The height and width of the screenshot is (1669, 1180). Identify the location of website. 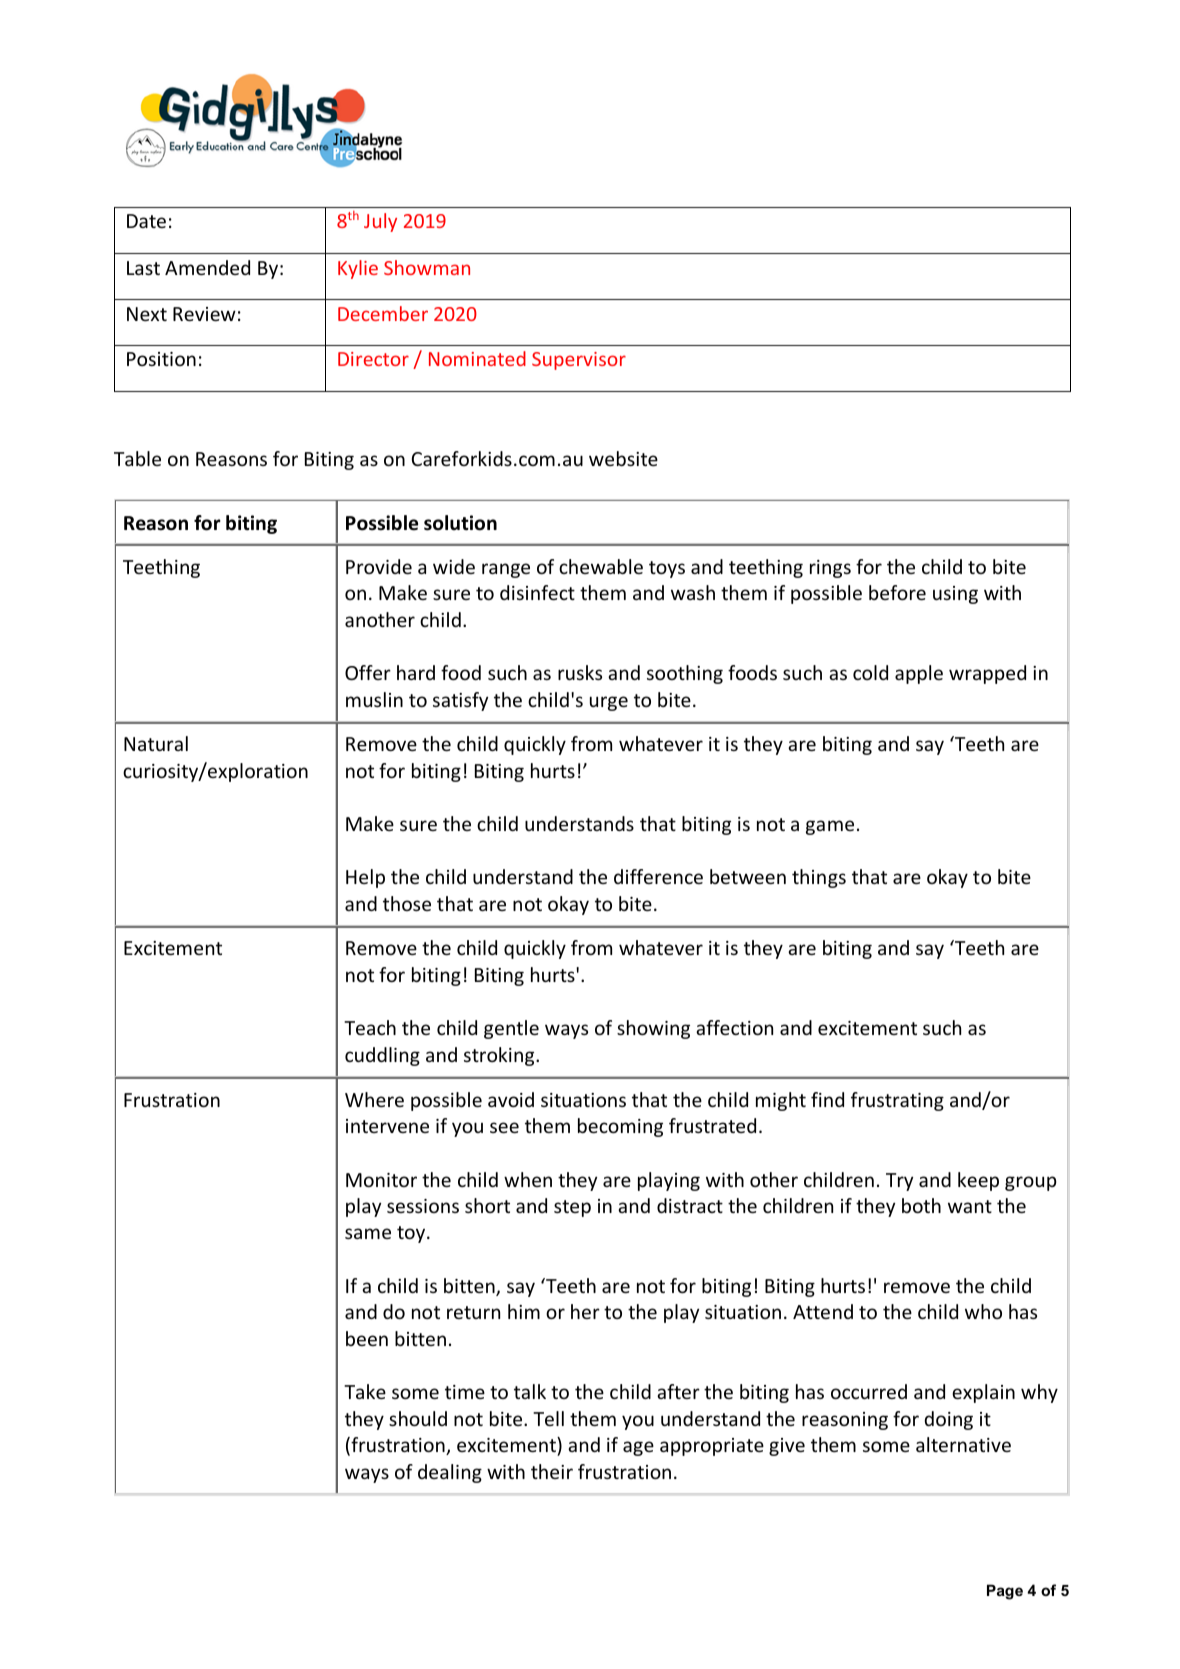
(623, 458).
